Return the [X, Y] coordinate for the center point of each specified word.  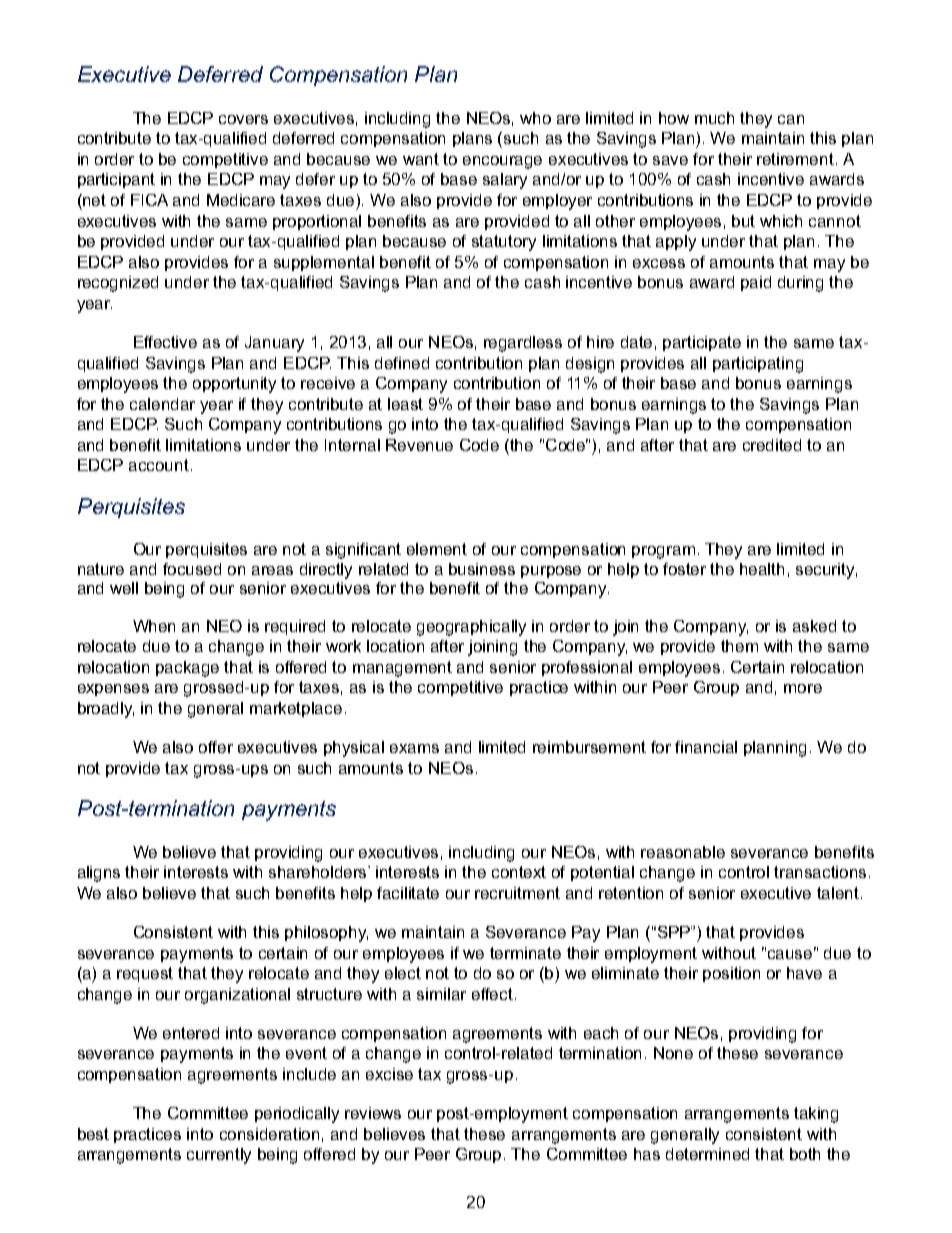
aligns [99, 874]
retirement [795, 159]
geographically [471, 628]
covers [243, 119]
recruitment [517, 893]
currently [219, 1156]
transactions [820, 872]
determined [707, 1154]
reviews [373, 1113]
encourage [502, 162]
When [154, 626]
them [739, 646]
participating [758, 365]
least [405, 404]
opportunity [234, 385]
